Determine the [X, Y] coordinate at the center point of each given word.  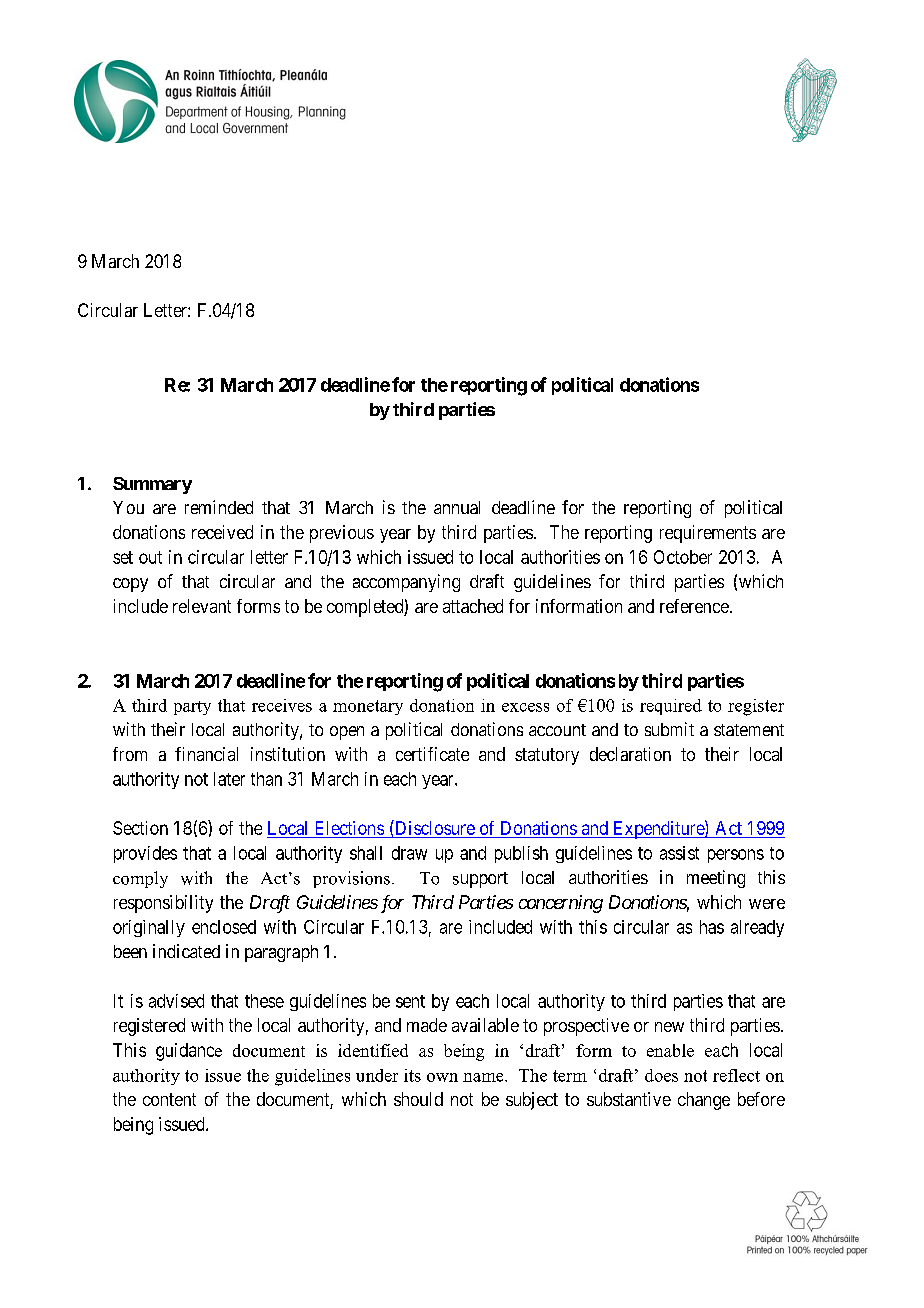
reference [694, 606]
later [229, 779]
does [661, 1075]
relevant [202, 606]
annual [457, 507]
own [442, 1077]
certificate [432, 754]
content [169, 1099]
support [480, 880]
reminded [219, 507]
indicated [186, 951]
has [712, 927]
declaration [630, 754]
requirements [708, 534]
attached [473, 606]
